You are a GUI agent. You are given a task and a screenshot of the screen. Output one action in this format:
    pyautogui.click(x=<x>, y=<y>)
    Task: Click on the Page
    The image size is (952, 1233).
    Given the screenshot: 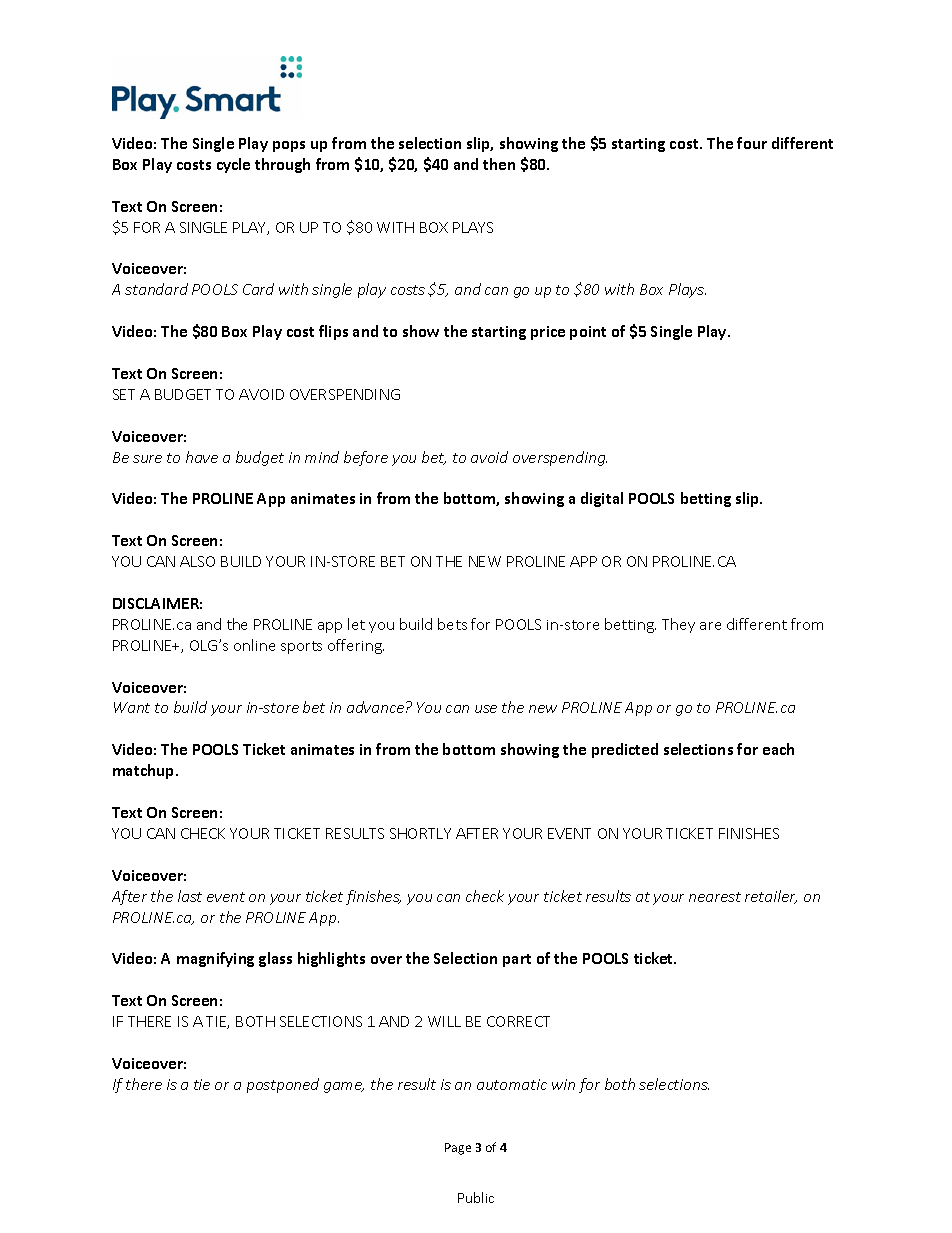 What is the action you would take?
    pyautogui.click(x=458, y=1149)
